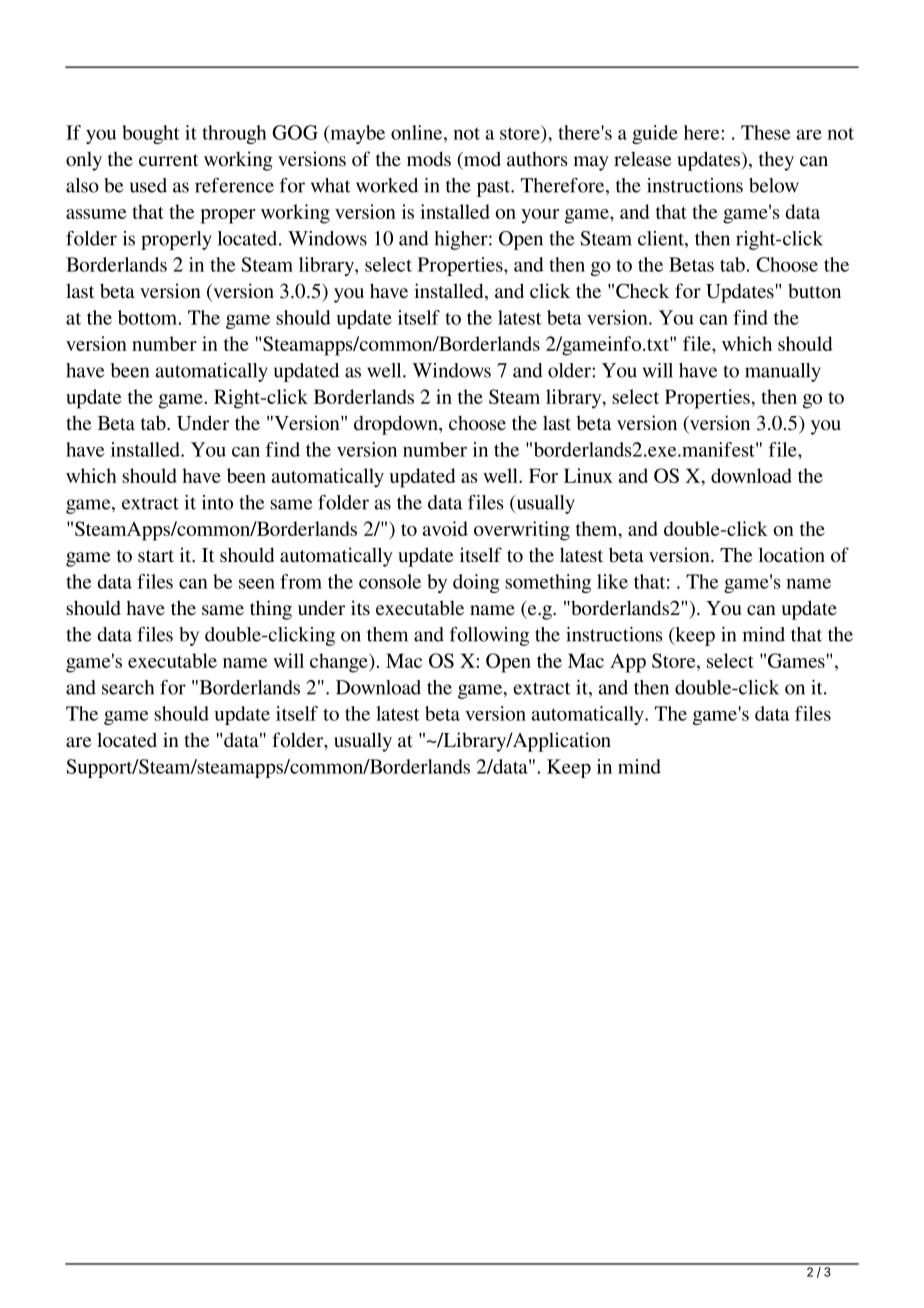  I want to click on mods, so click(429, 159).
